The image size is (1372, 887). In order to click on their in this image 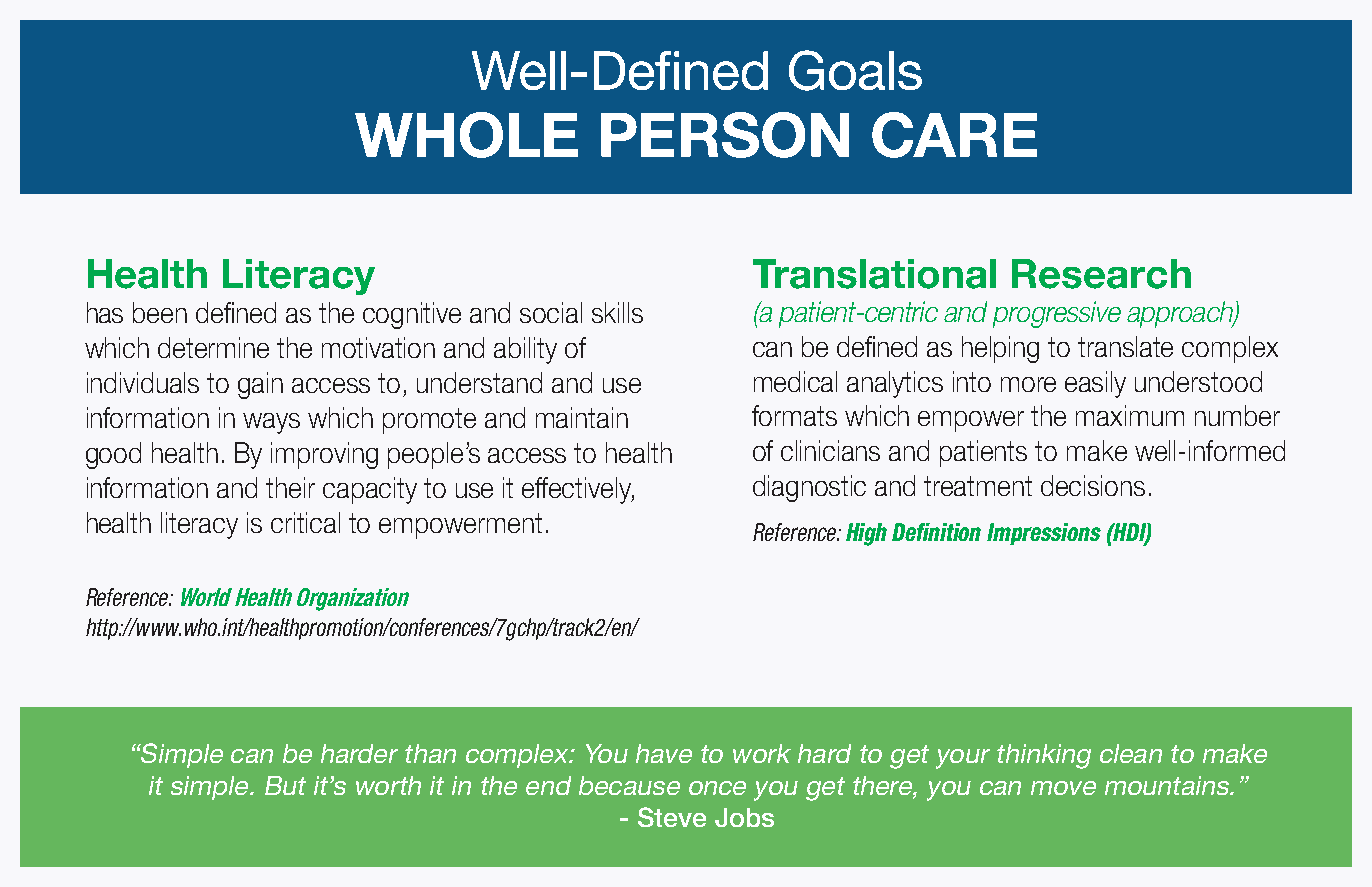, I will do `click(290, 487)`.
